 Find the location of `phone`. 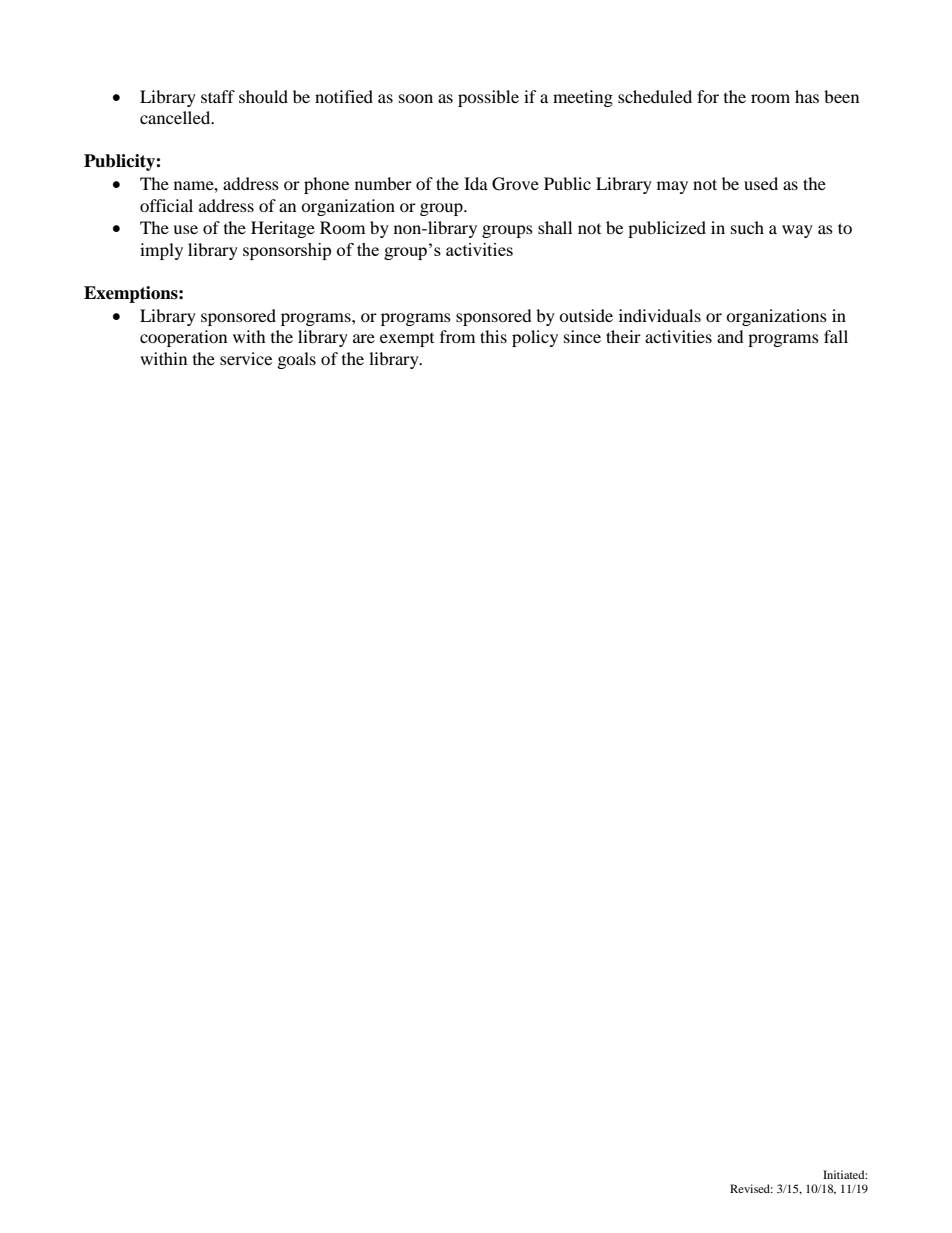

phone is located at coordinates (326, 185).
